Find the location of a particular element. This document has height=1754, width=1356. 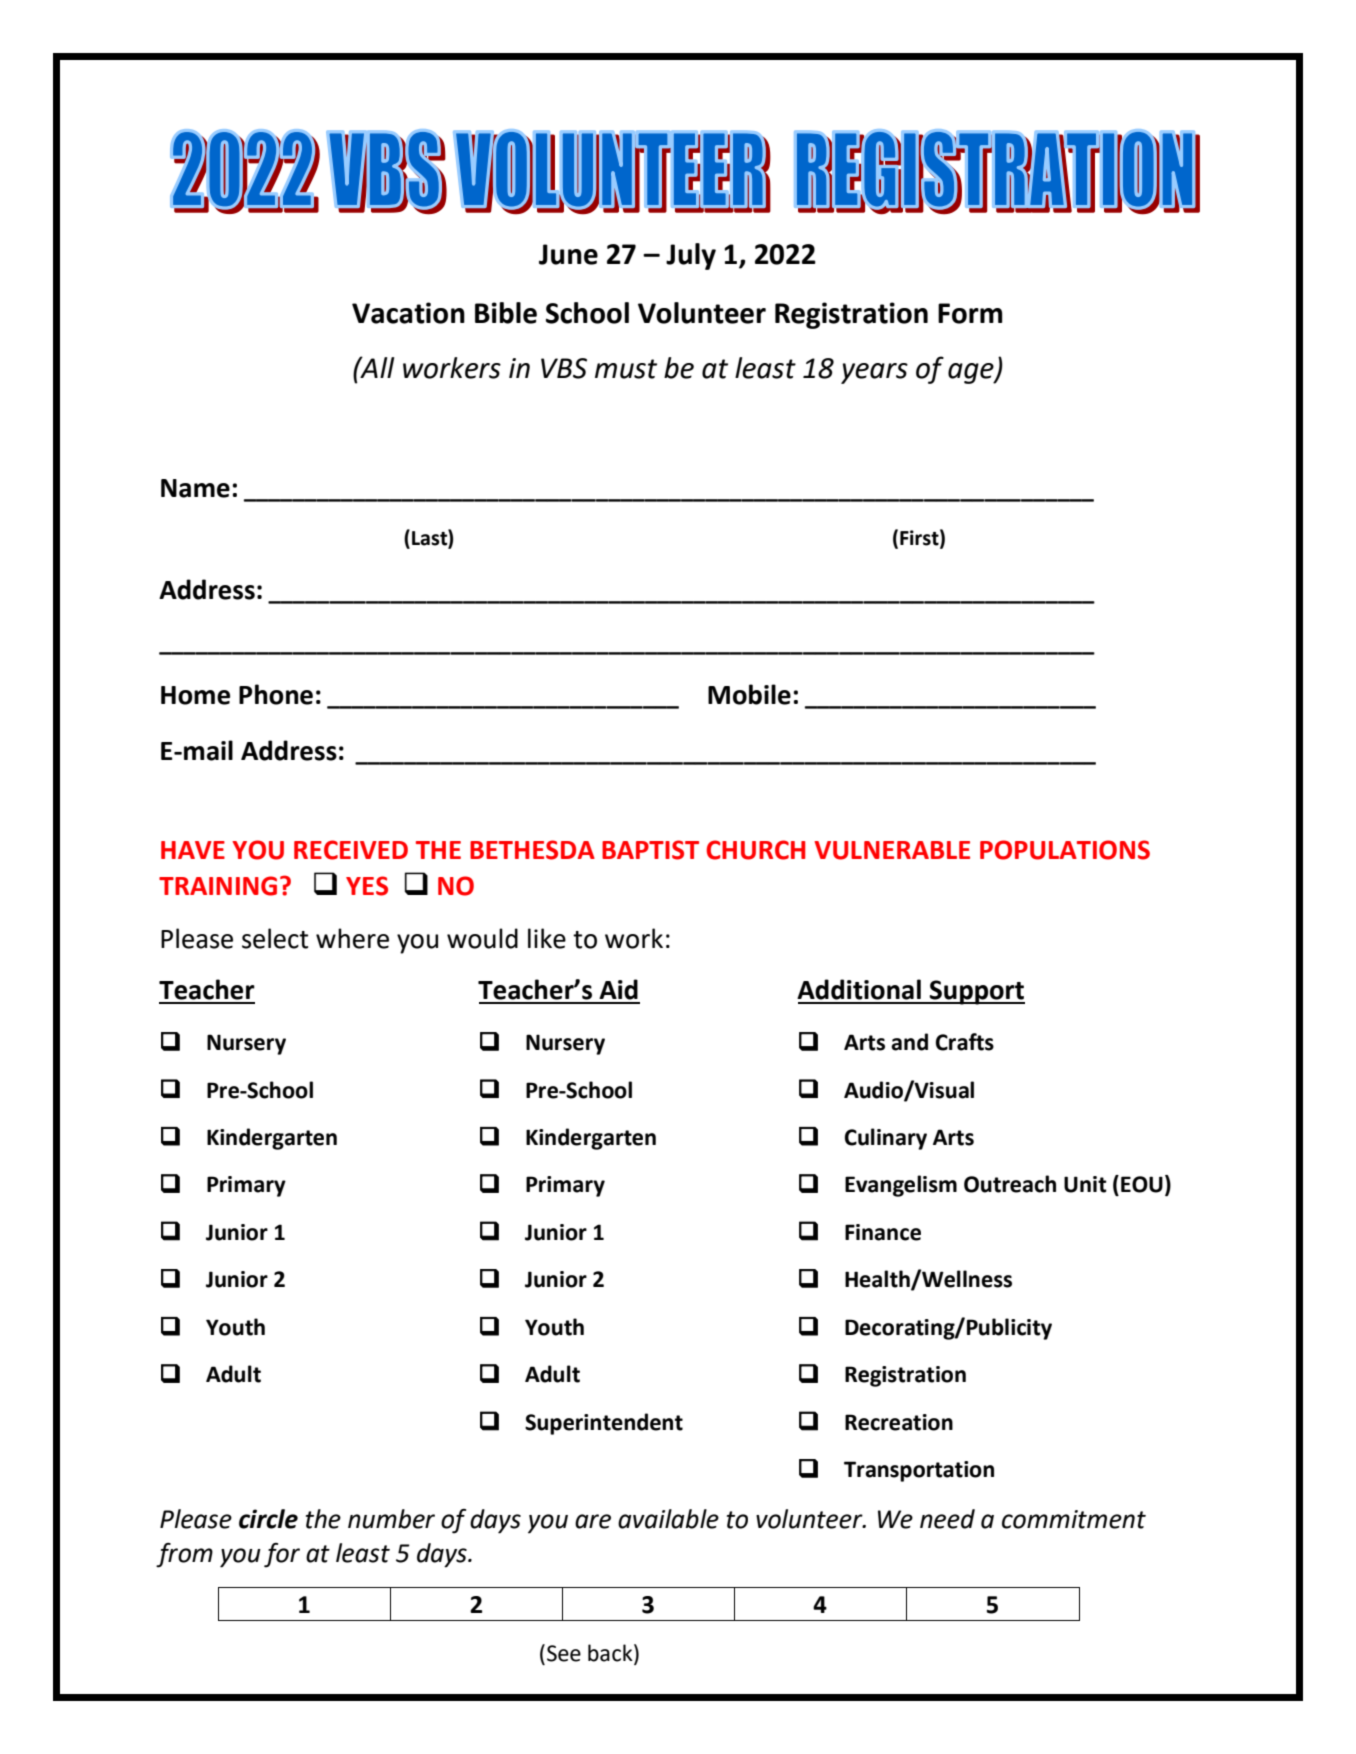

circle is located at coordinates (268, 1519).
